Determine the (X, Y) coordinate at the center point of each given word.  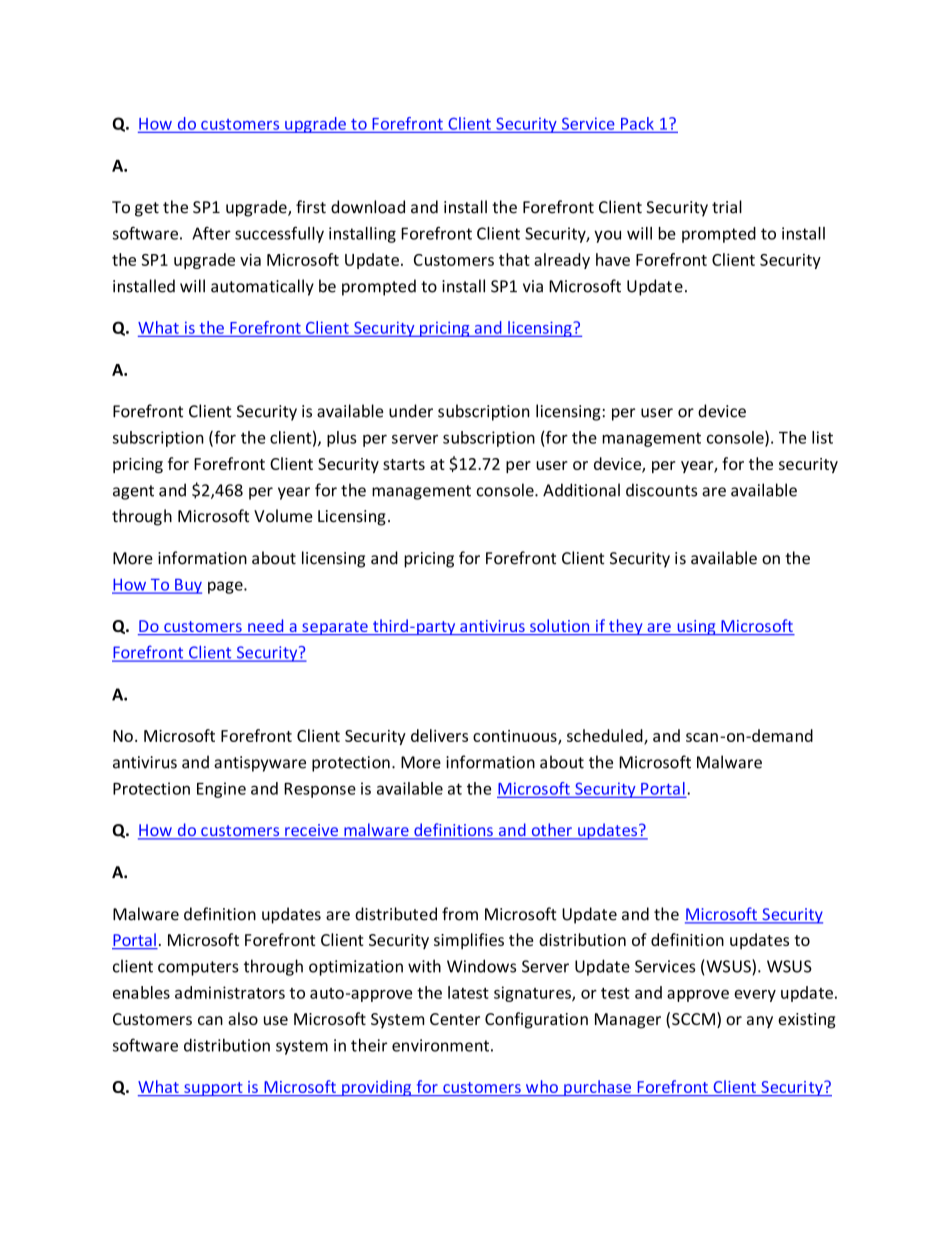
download (368, 207)
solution (560, 627)
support (213, 1089)
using (696, 627)
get (147, 209)
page (226, 587)
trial (727, 207)
